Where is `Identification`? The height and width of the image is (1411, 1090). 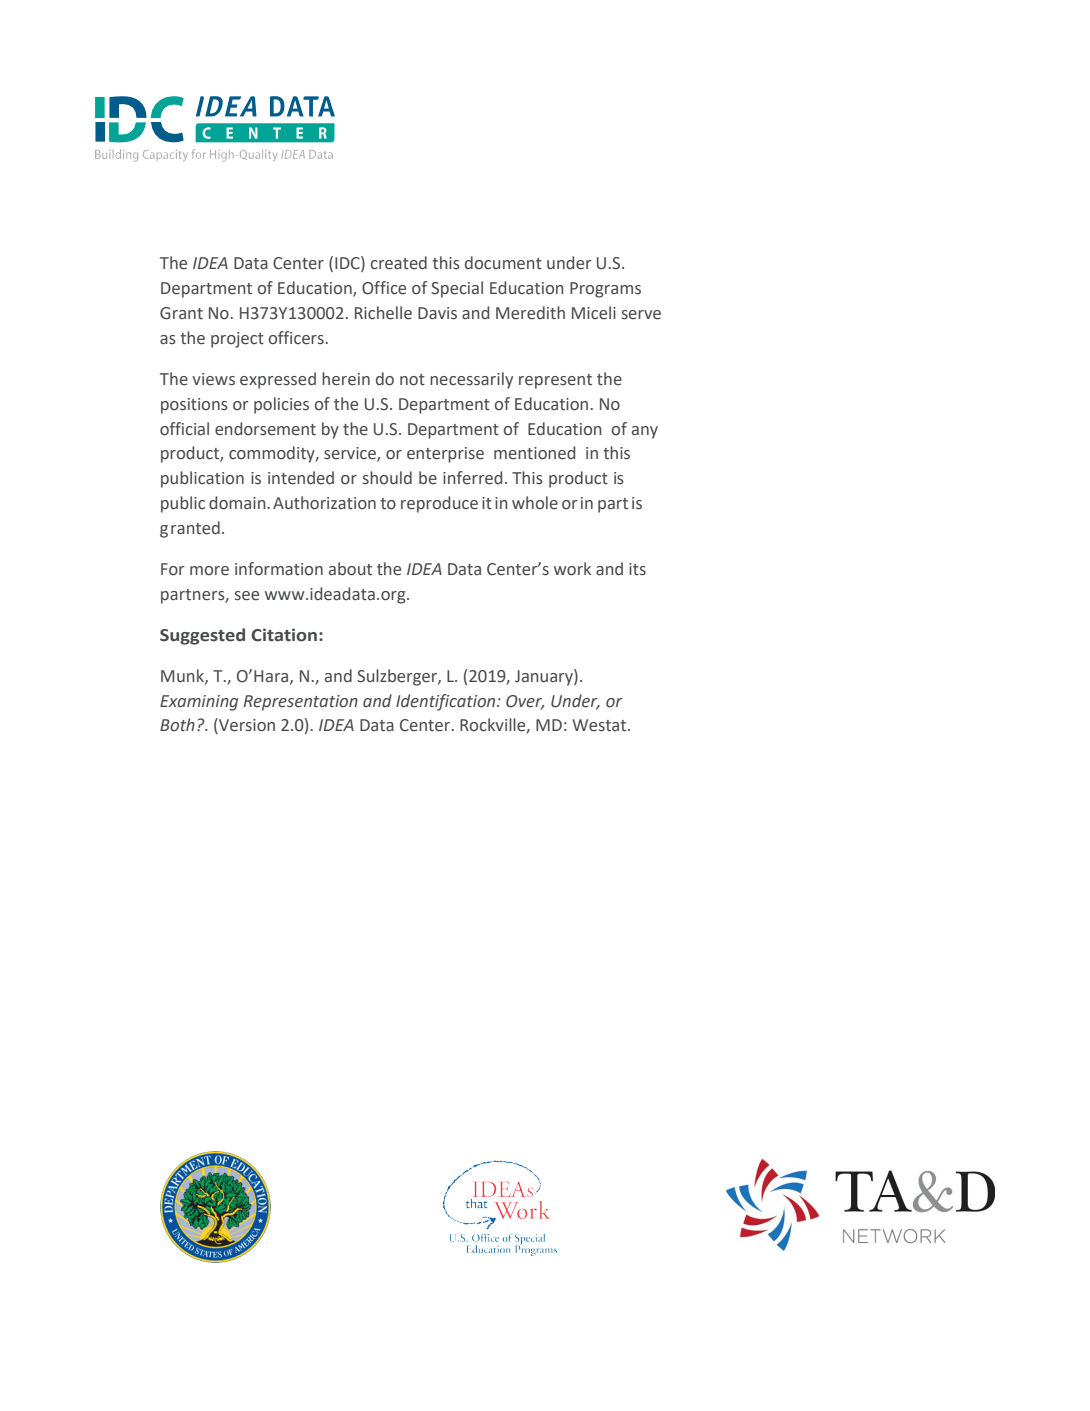 Identification is located at coordinates (447, 702).
